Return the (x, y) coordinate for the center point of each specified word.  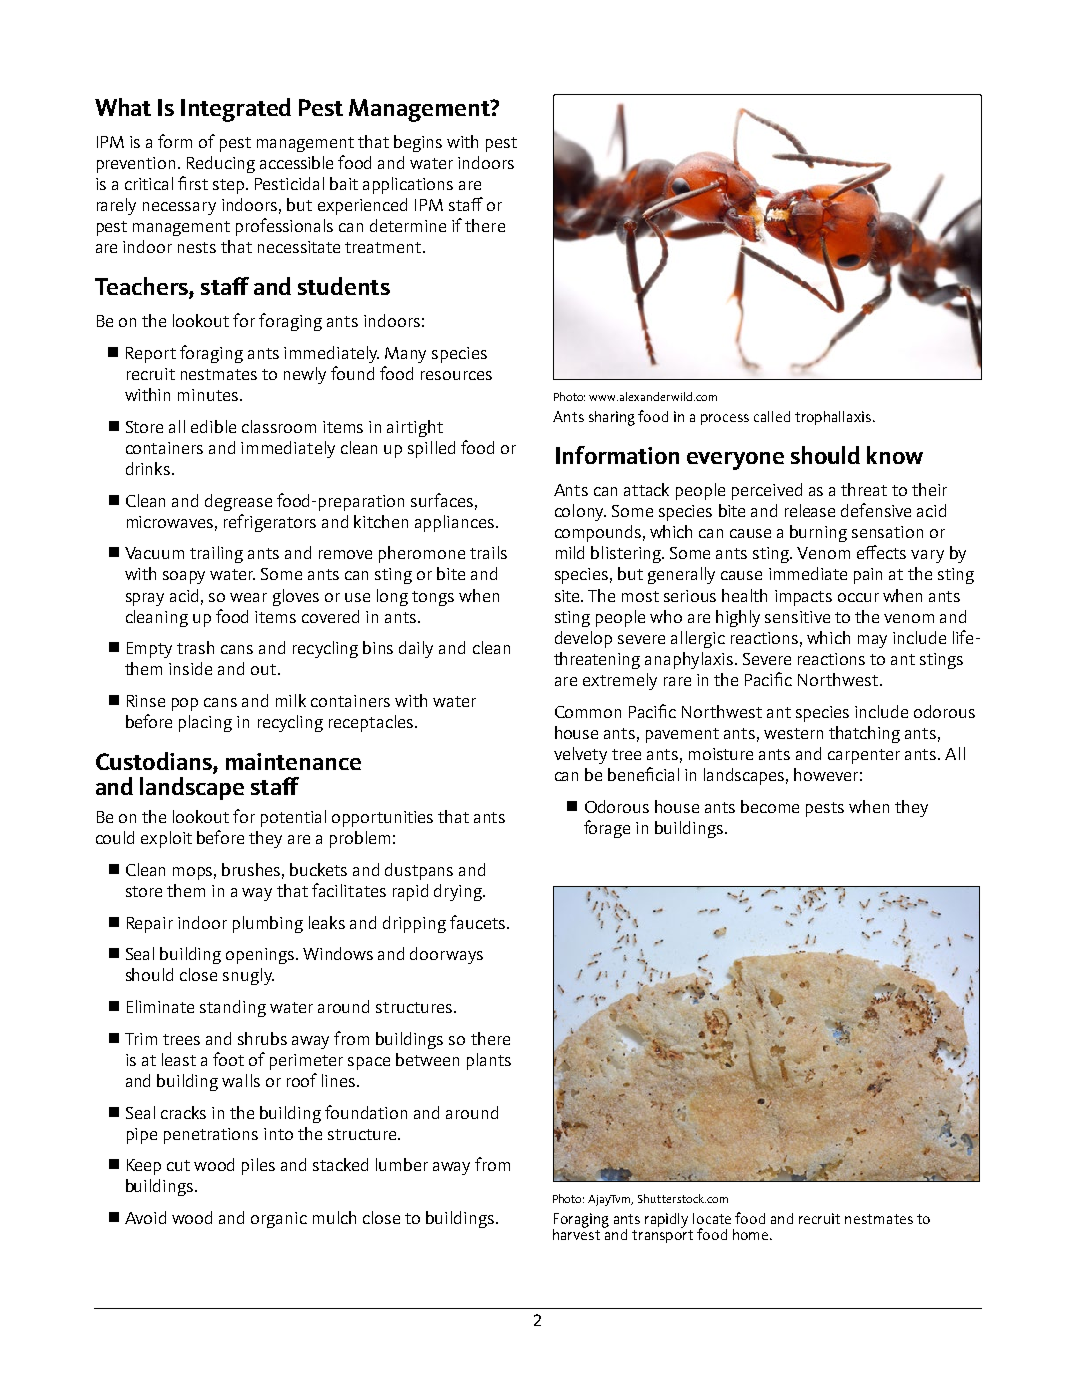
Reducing (221, 164)
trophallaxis (833, 418)
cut (178, 1165)
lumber (402, 1164)
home (752, 1234)
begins (418, 143)
